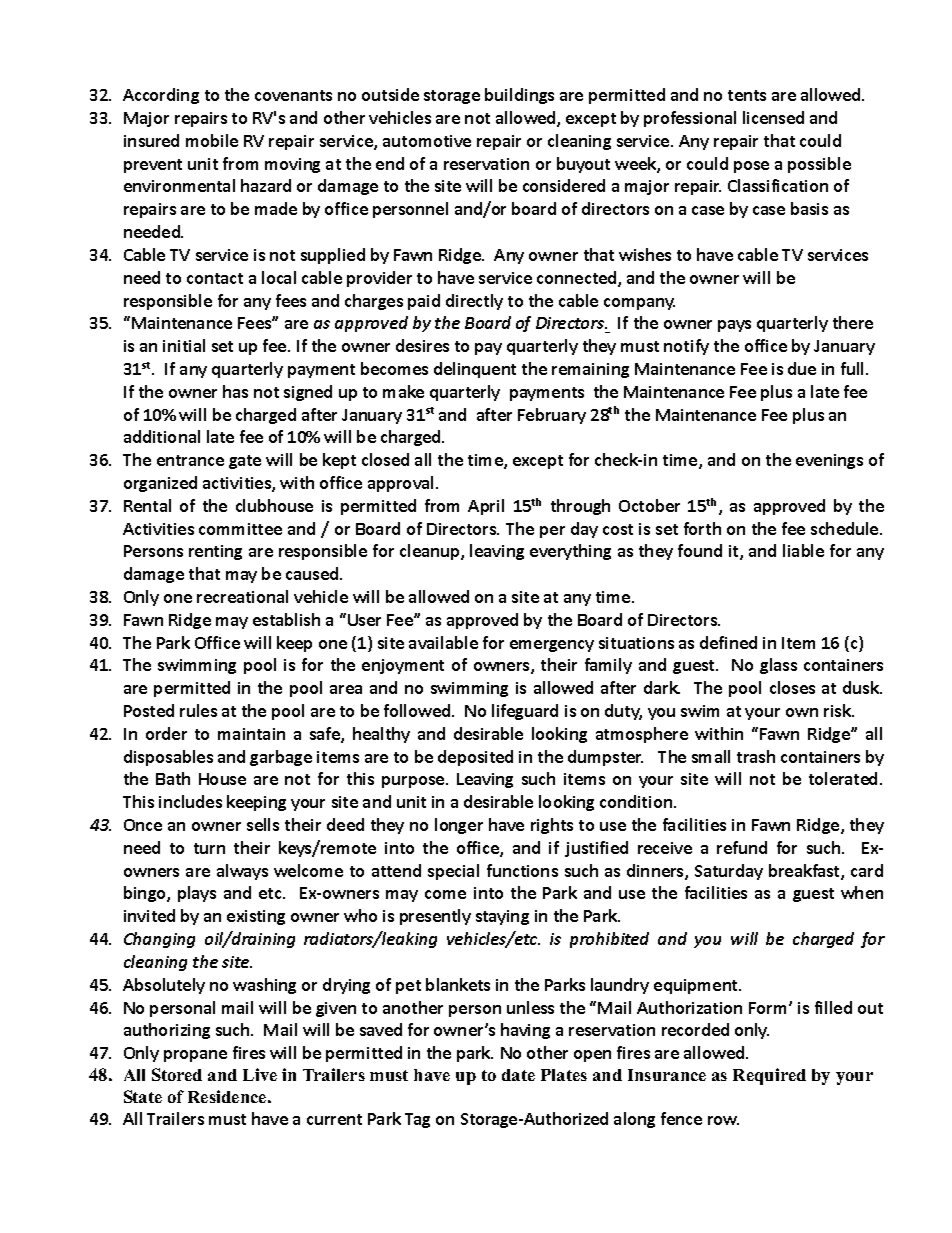 The image size is (952, 1233). Describe the element at coordinates (260, 1074) in the image. I see `Live` at that location.
